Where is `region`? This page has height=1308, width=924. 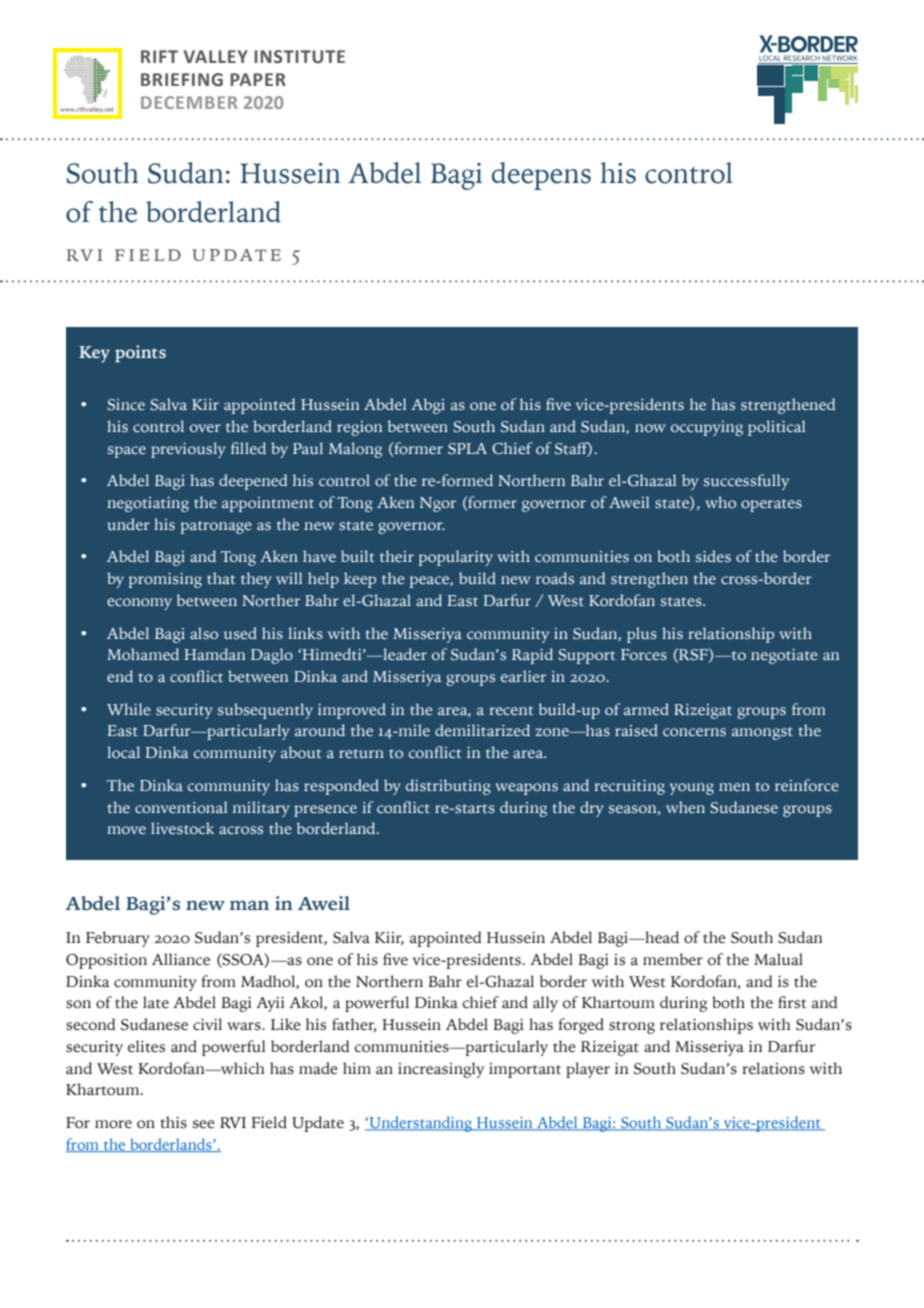 region is located at coordinates (359, 428).
